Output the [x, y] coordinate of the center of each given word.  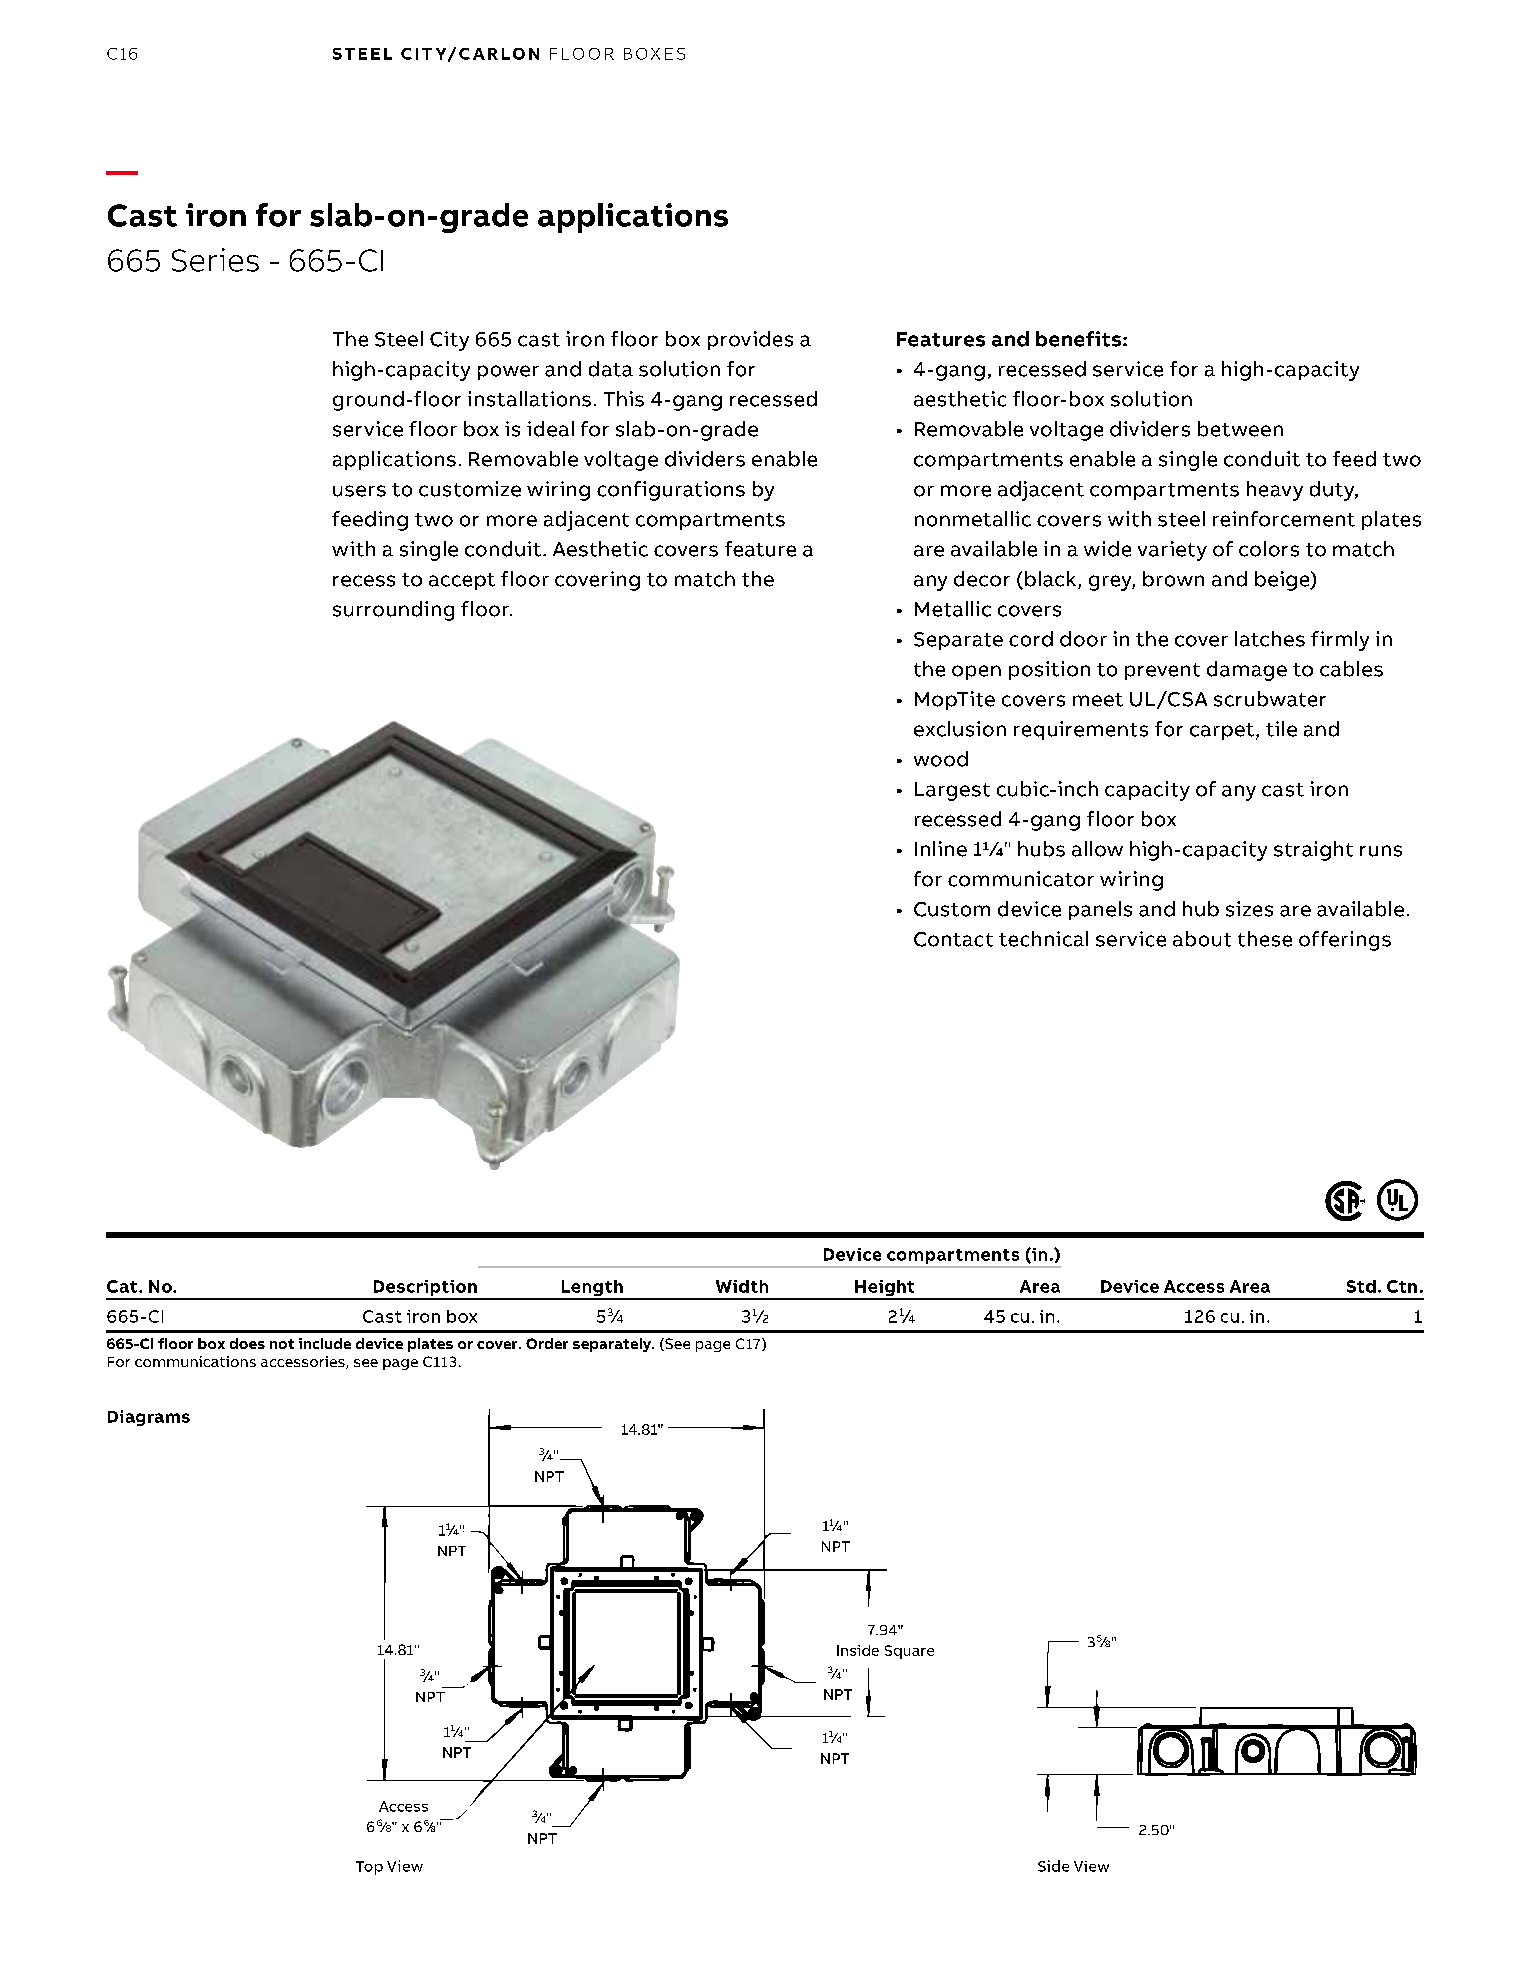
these [1265, 939]
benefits [1080, 339]
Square [909, 1652]
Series [215, 260]
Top [369, 1868]
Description [425, 1289]
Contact [953, 939]
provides [750, 340]
